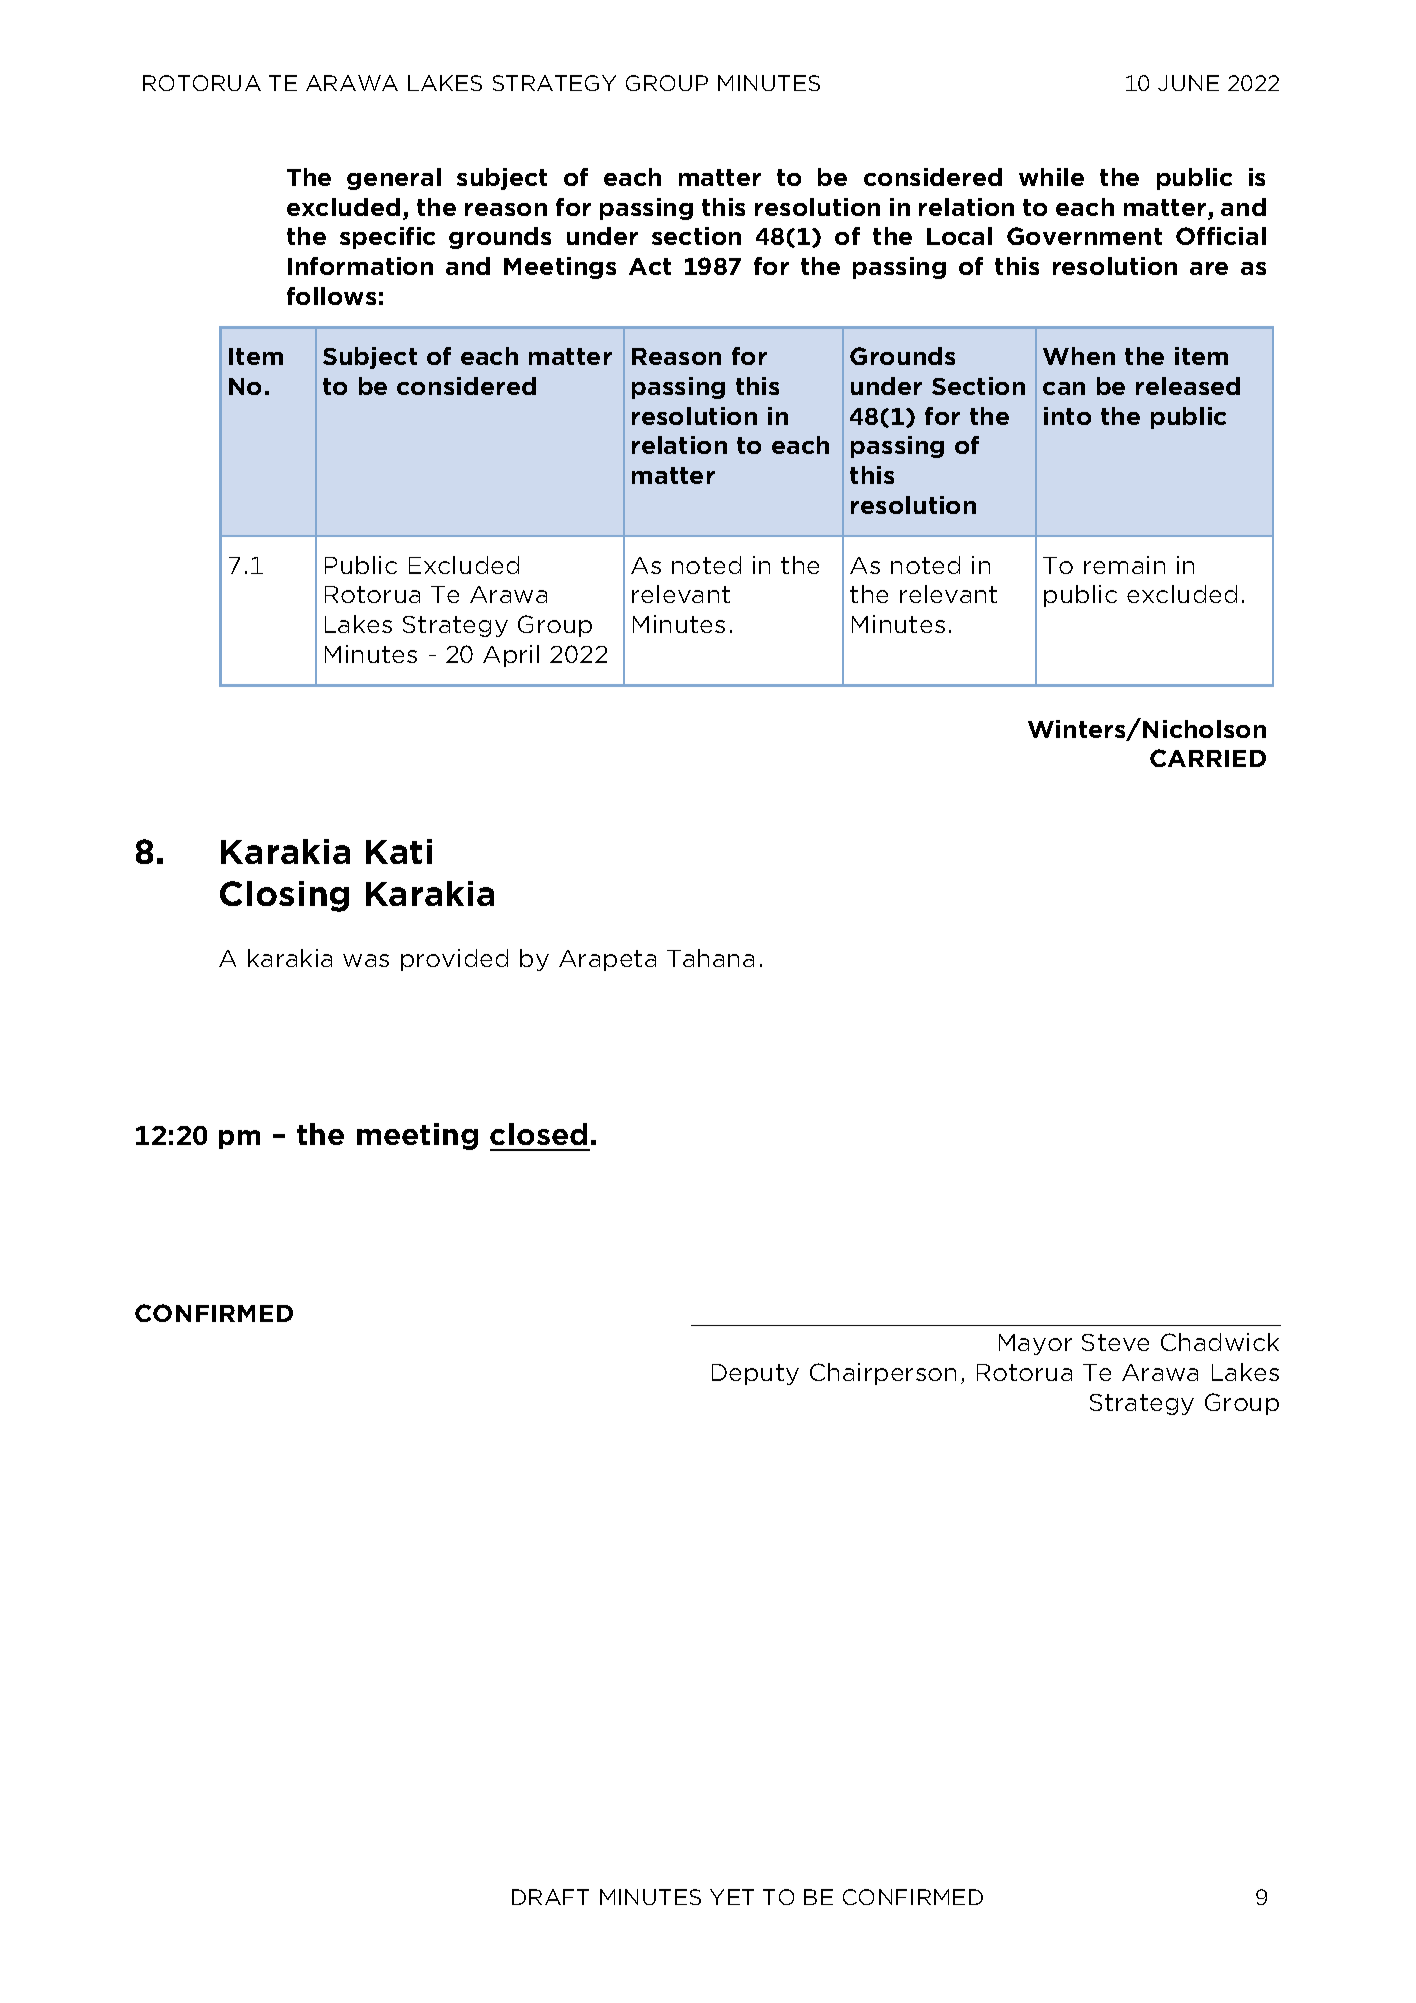 This image has width=1416, height=2003. Describe the element at coordinates (550, 1897) in the image. I see `DRAFT` at that location.
